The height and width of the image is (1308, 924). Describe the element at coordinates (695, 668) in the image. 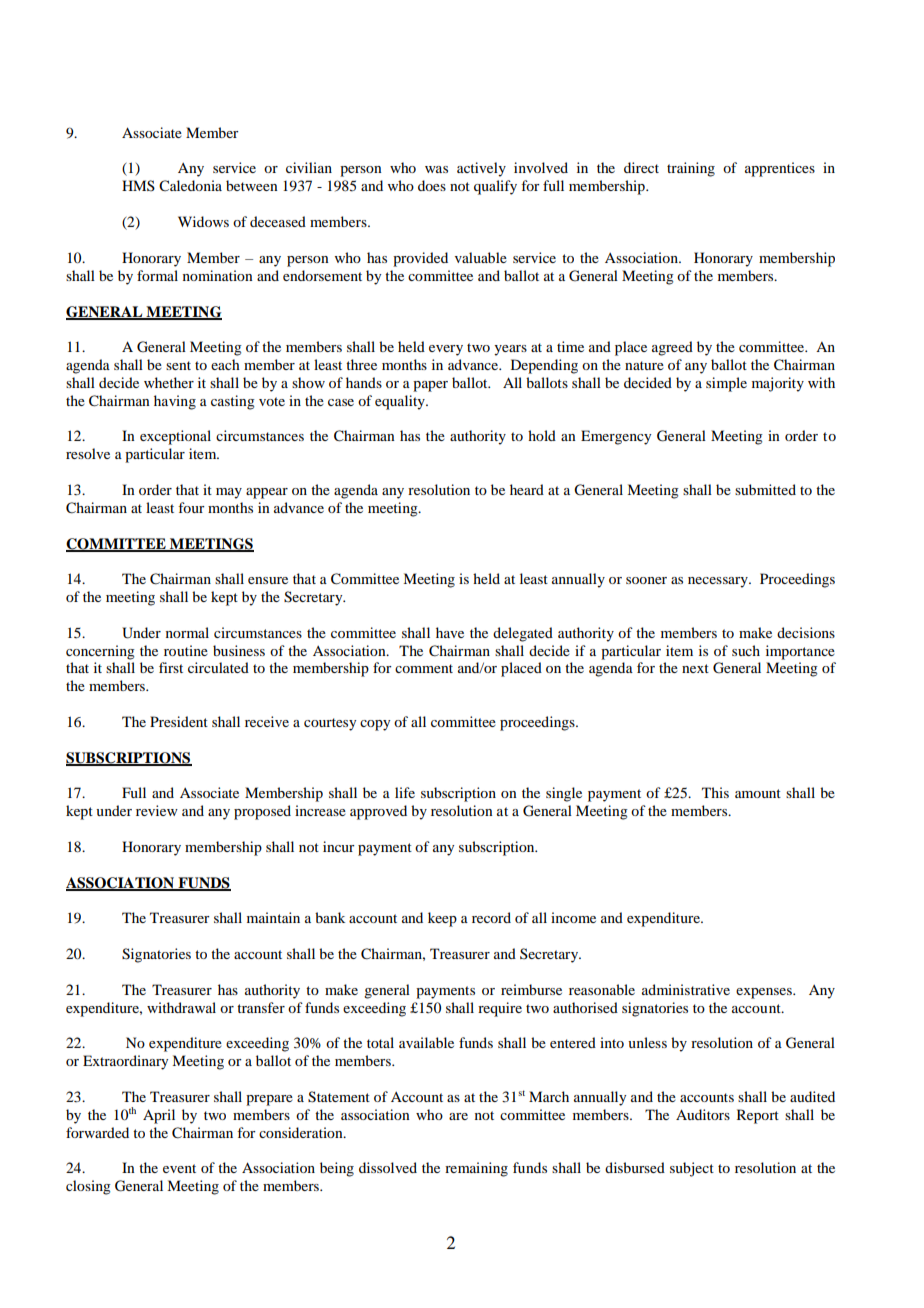

I see `next` at that location.
